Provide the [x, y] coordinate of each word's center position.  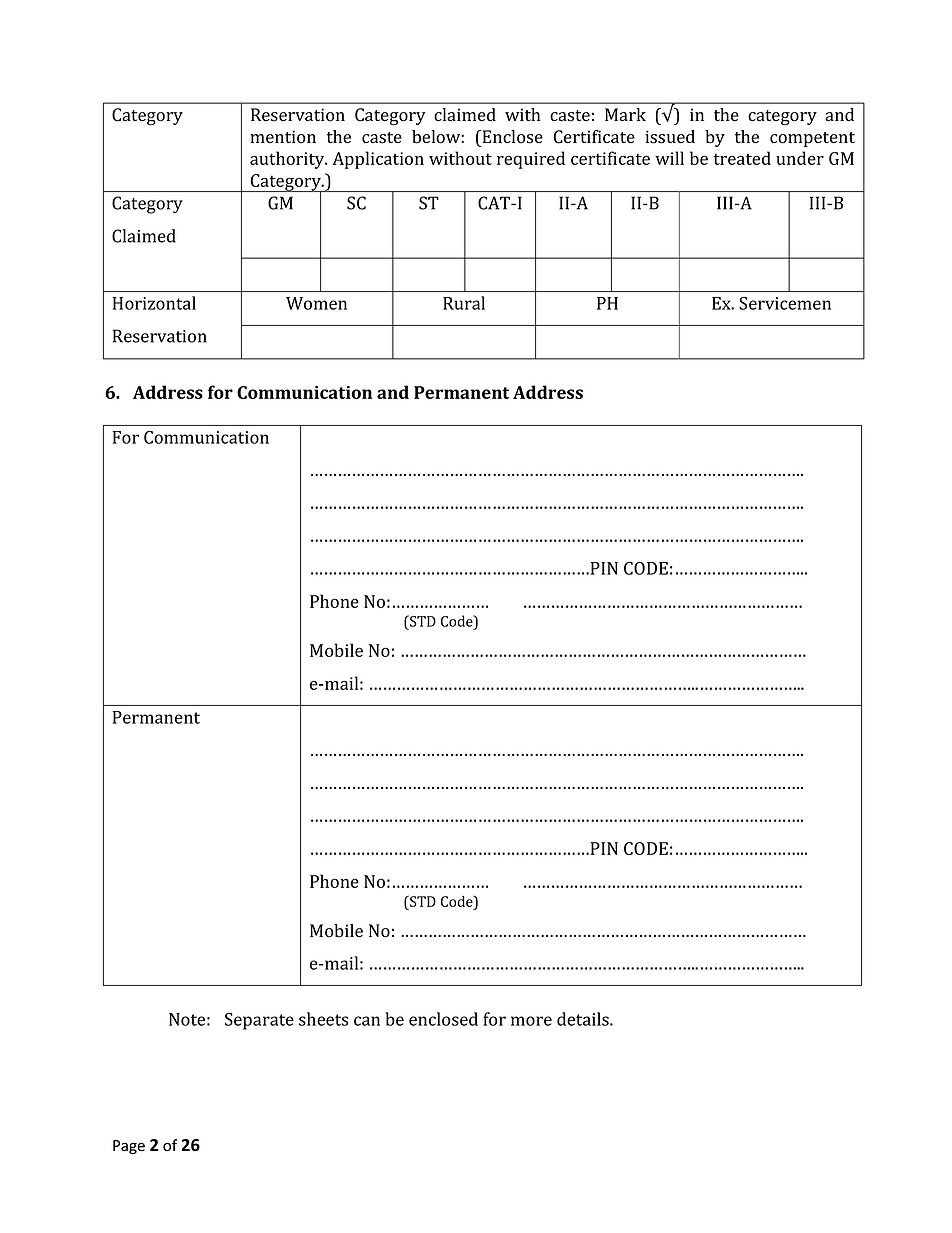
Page [129, 1147]
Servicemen [785, 303]
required [531, 160]
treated [742, 158]
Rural [464, 303]
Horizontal [154, 303]
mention [283, 137]
